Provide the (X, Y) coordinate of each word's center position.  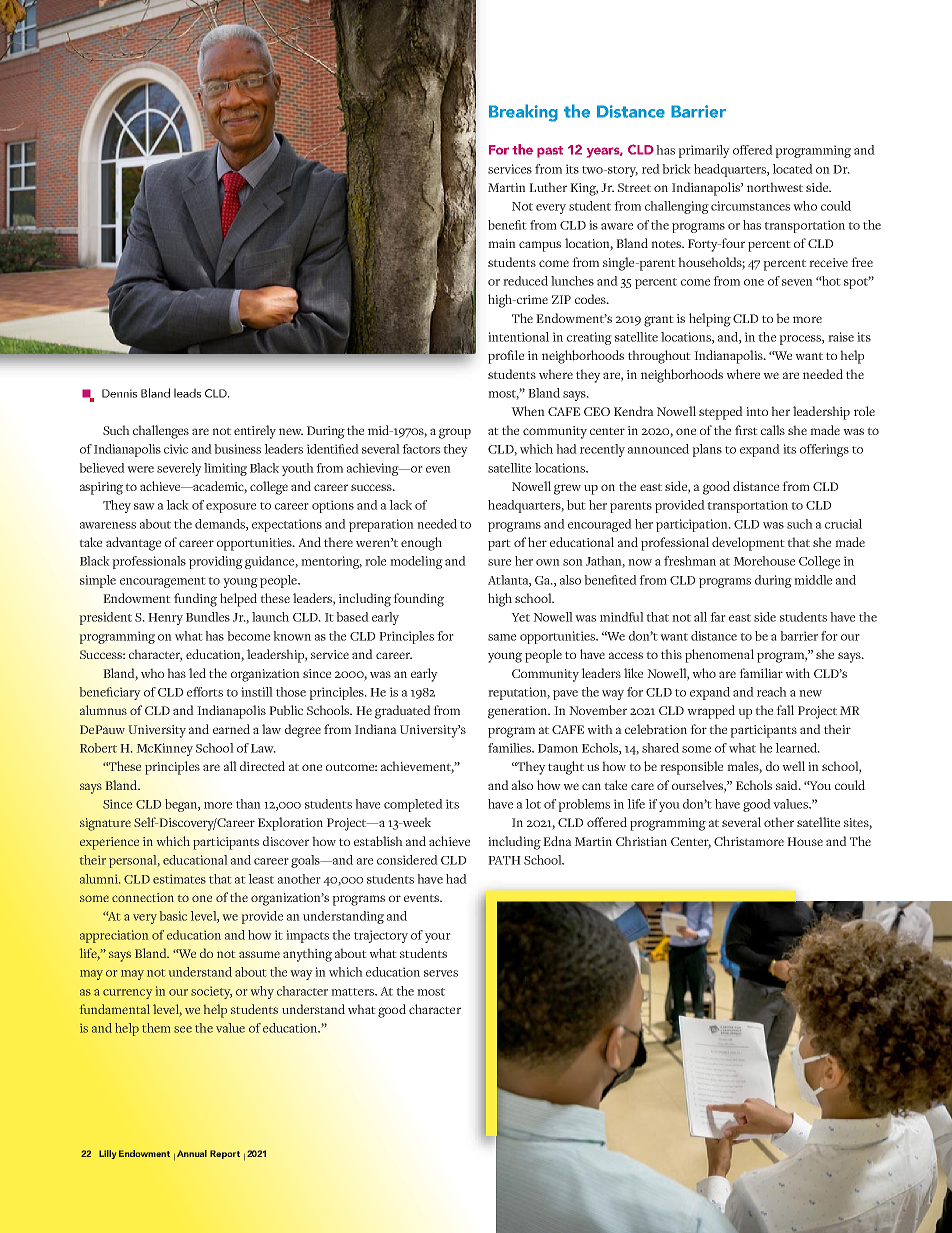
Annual (192, 1153)
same (502, 637)
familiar (761, 673)
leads (187, 393)
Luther (548, 187)
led (197, 673)
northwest (775, 187)
